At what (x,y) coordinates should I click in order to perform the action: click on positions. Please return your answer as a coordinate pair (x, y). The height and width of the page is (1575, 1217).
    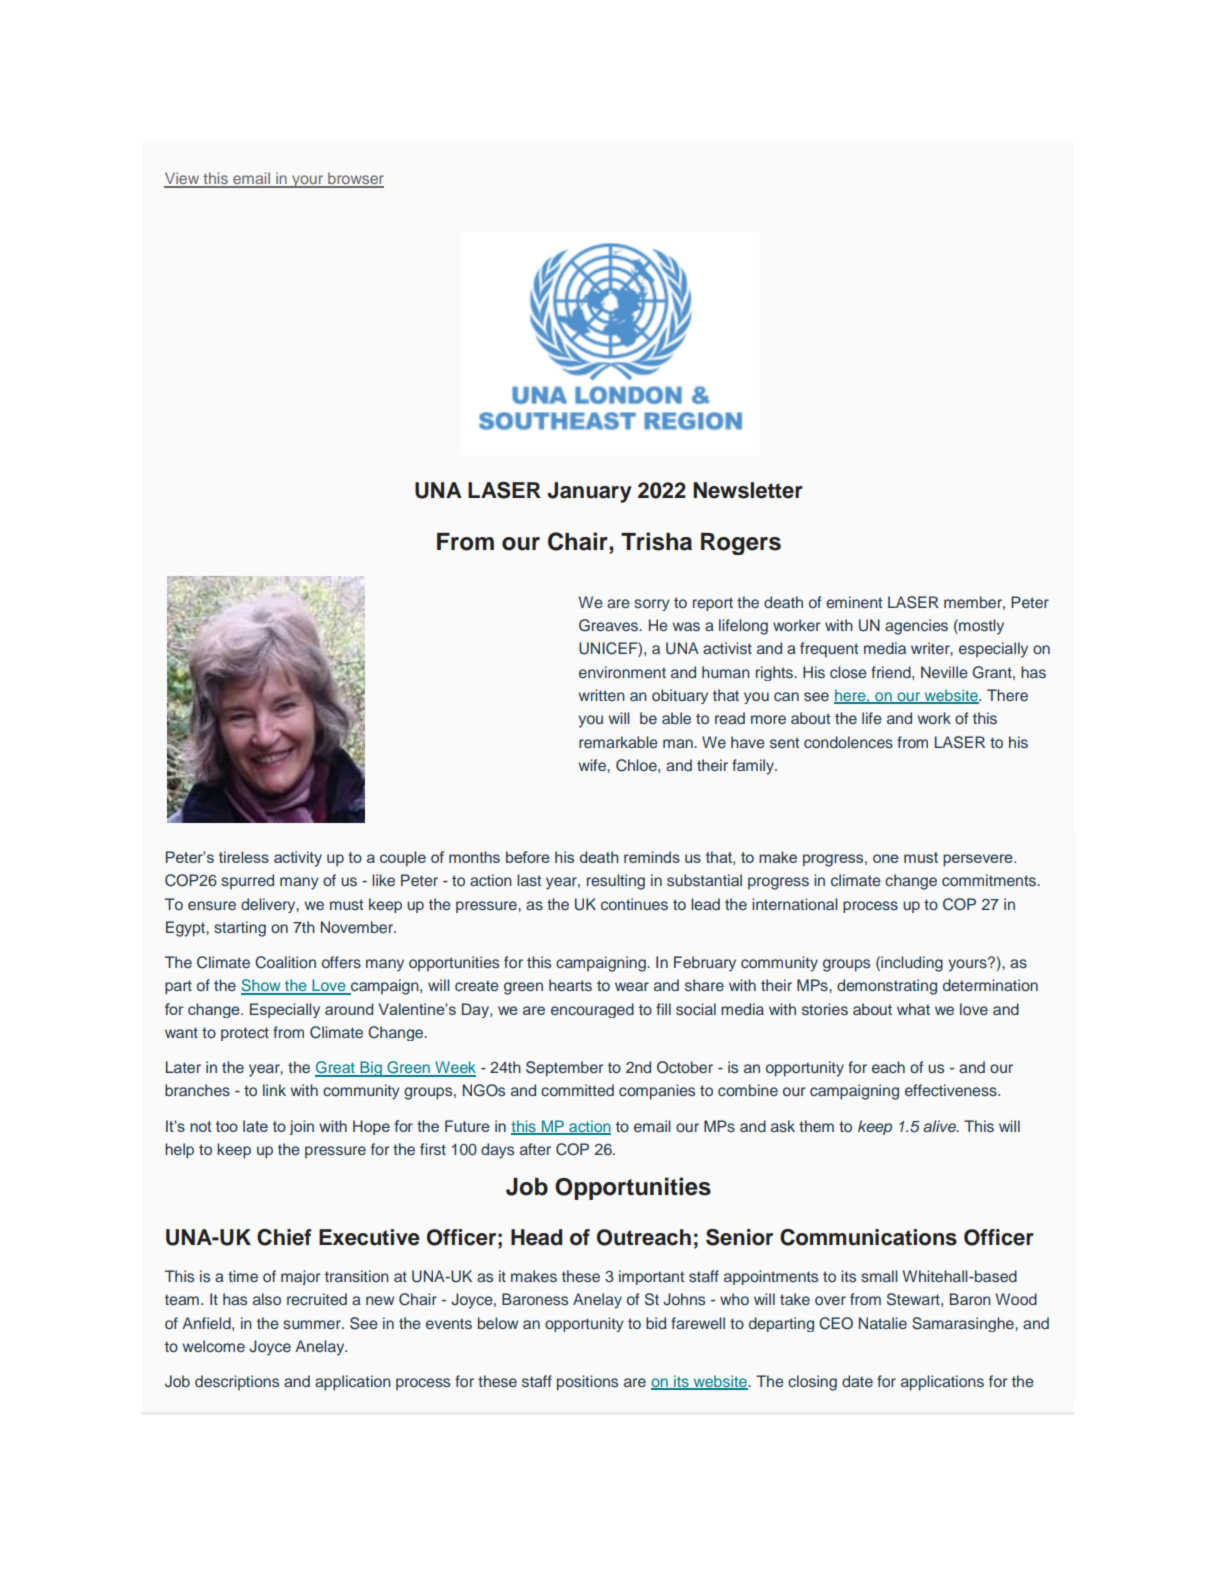
    Looking at the image, I should click on (587, 1383).
